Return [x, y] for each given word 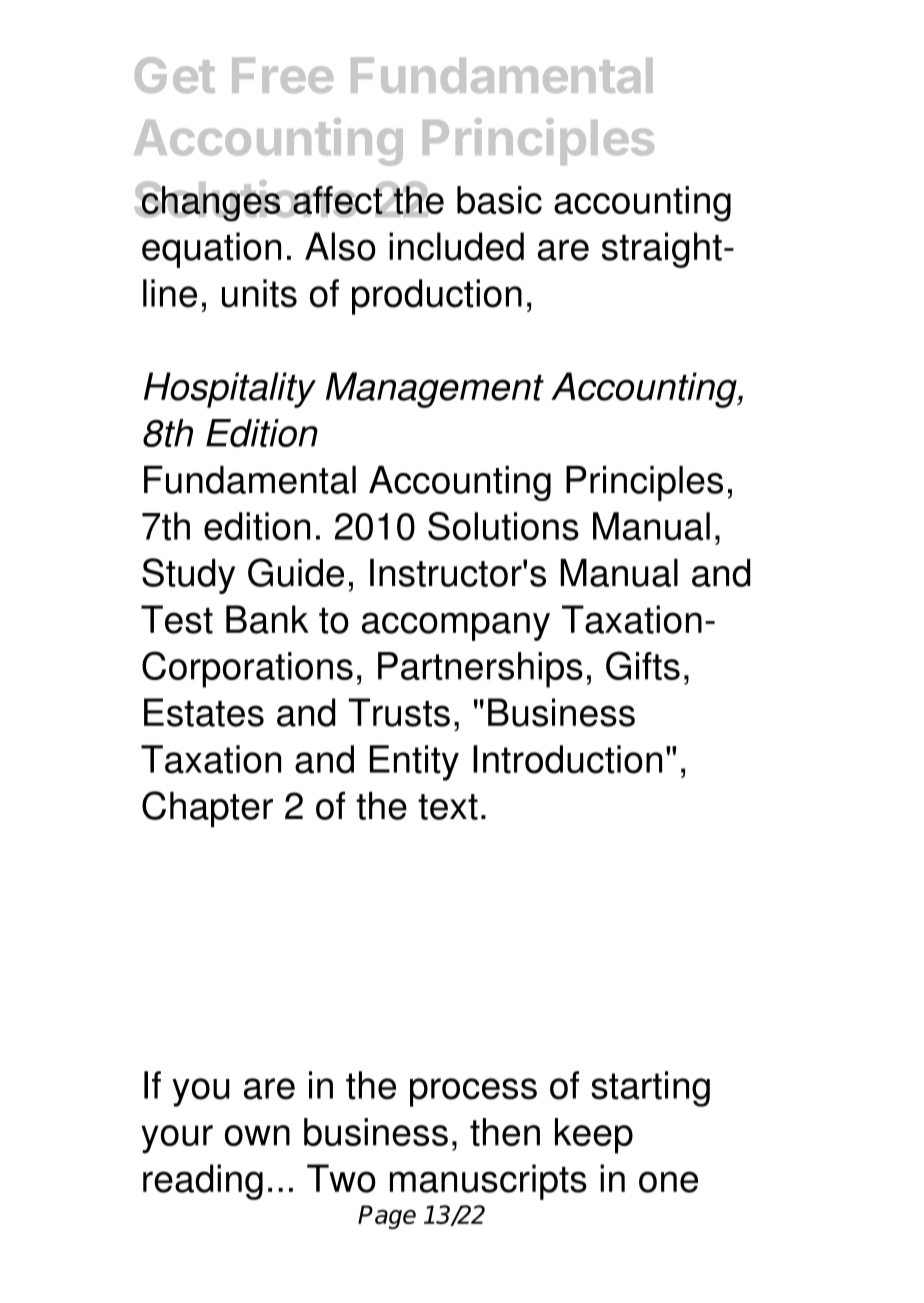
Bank [267, 619]
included [456, 246]
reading [203, 1182]
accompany [456, 626]
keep [594, 1136]
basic [499, 200]
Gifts [643, 665]
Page [387, 1217]
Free [282, 75]
